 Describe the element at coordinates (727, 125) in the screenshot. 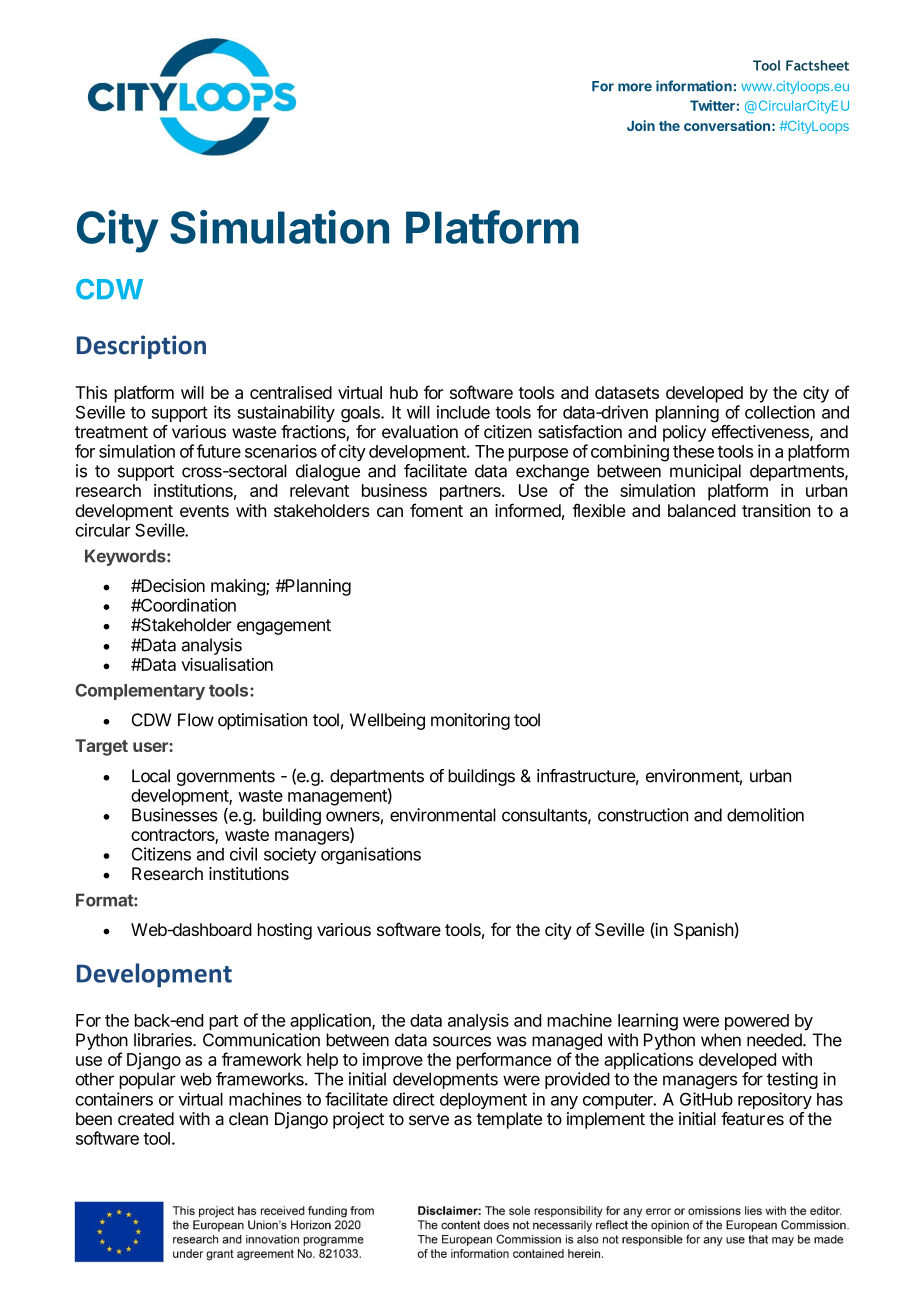

I see `conversation` at that location.
